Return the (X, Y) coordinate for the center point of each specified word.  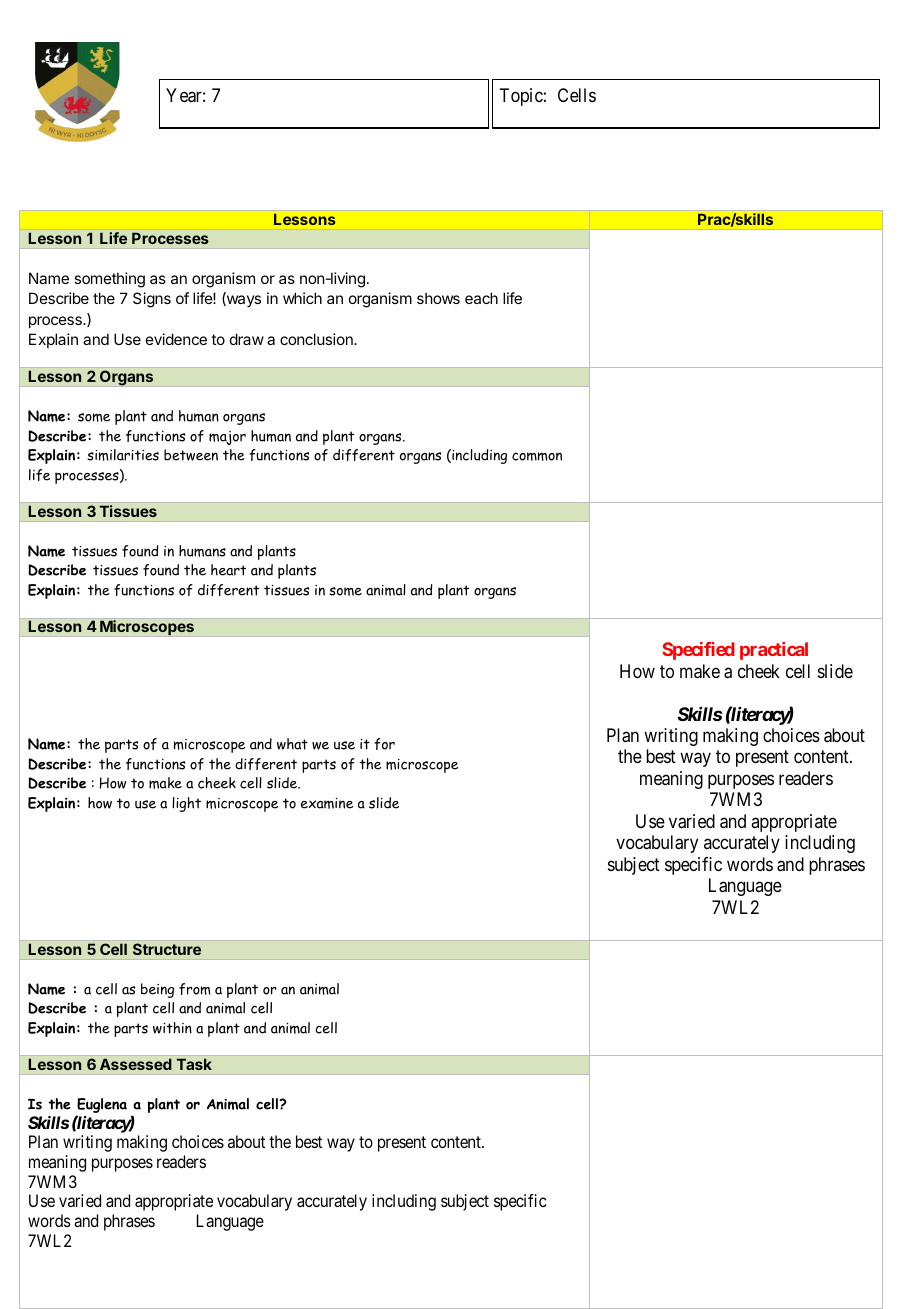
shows (438, 298)
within (172, 1028)
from (195, 989)
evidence (176, 339)
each (481, 298)
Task (194, 1064)
